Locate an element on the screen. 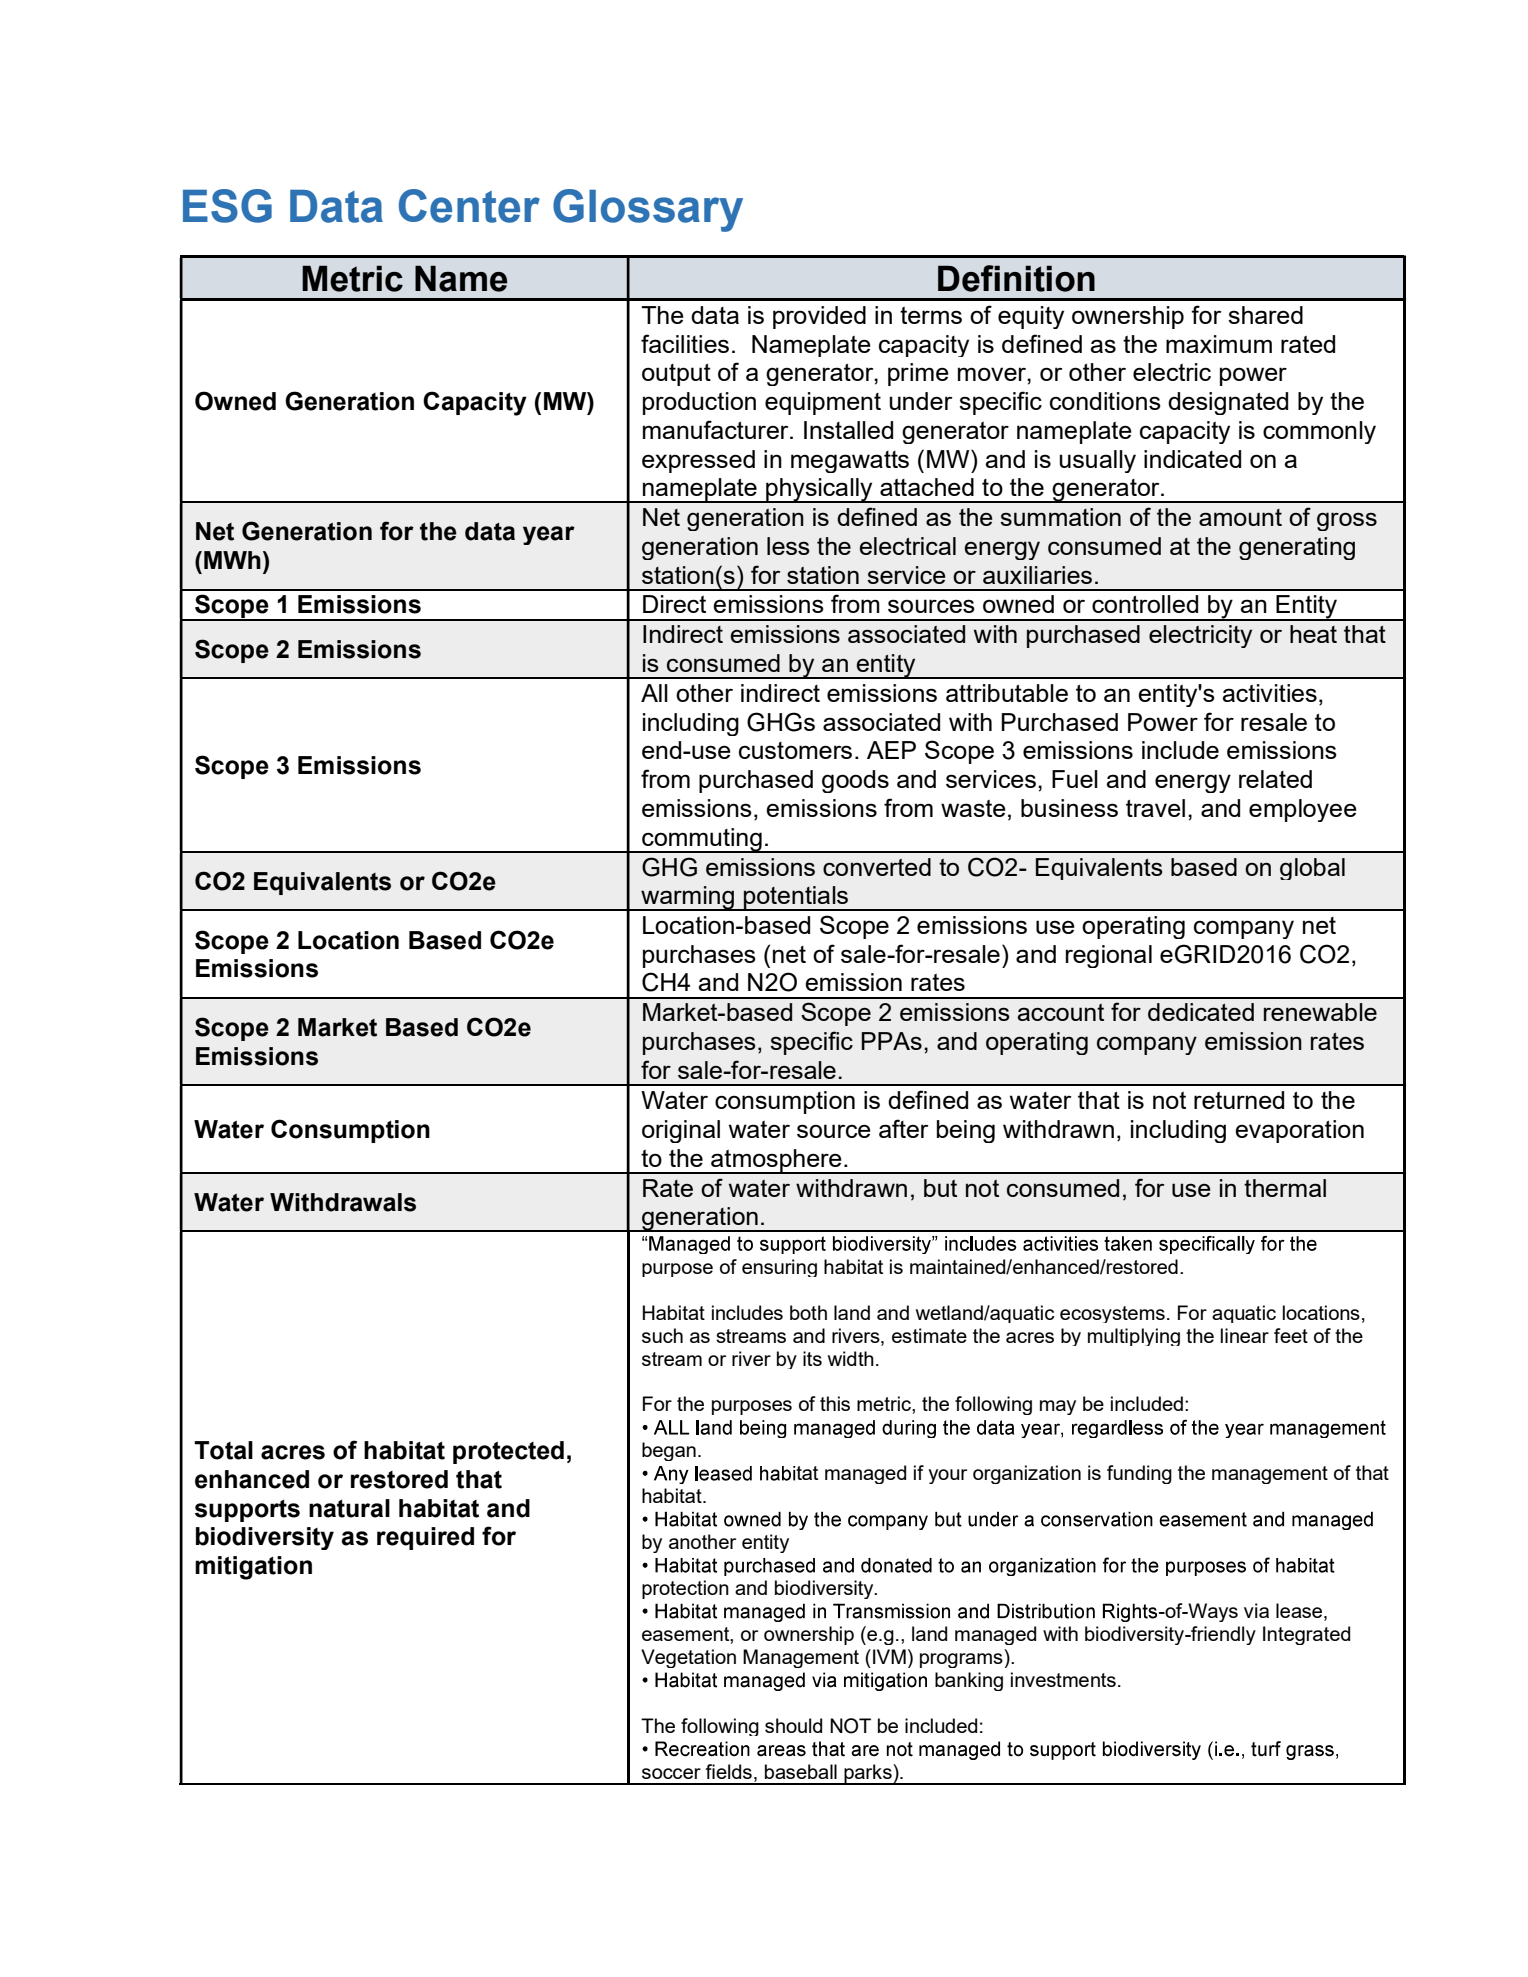 This screenshot has width=1528, height=1977. amount is located at coordinates (1240, 517).
